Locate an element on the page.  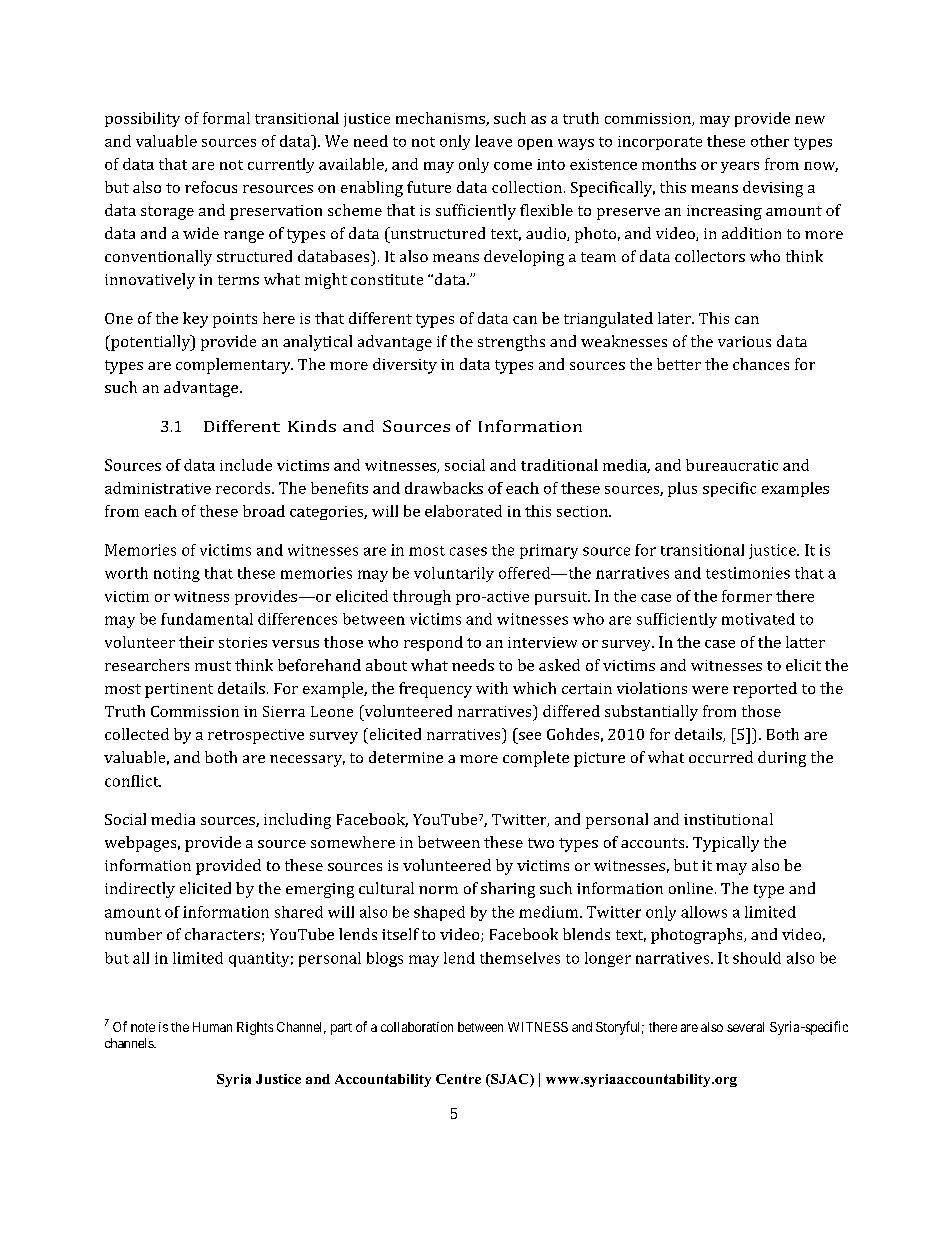
voluntarily is located at coordinates (454, 574).
